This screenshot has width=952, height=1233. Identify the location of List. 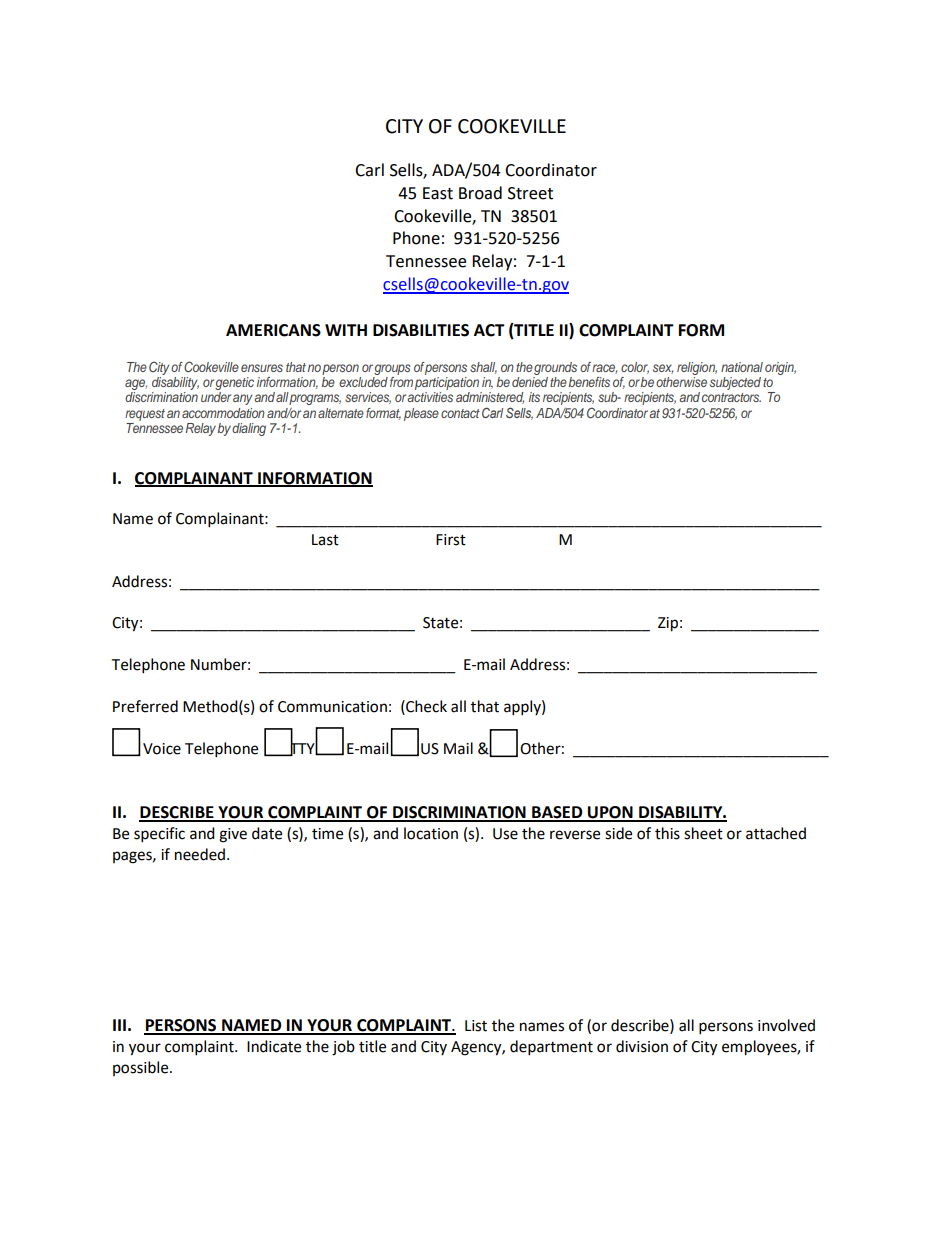
(476, 1026).
